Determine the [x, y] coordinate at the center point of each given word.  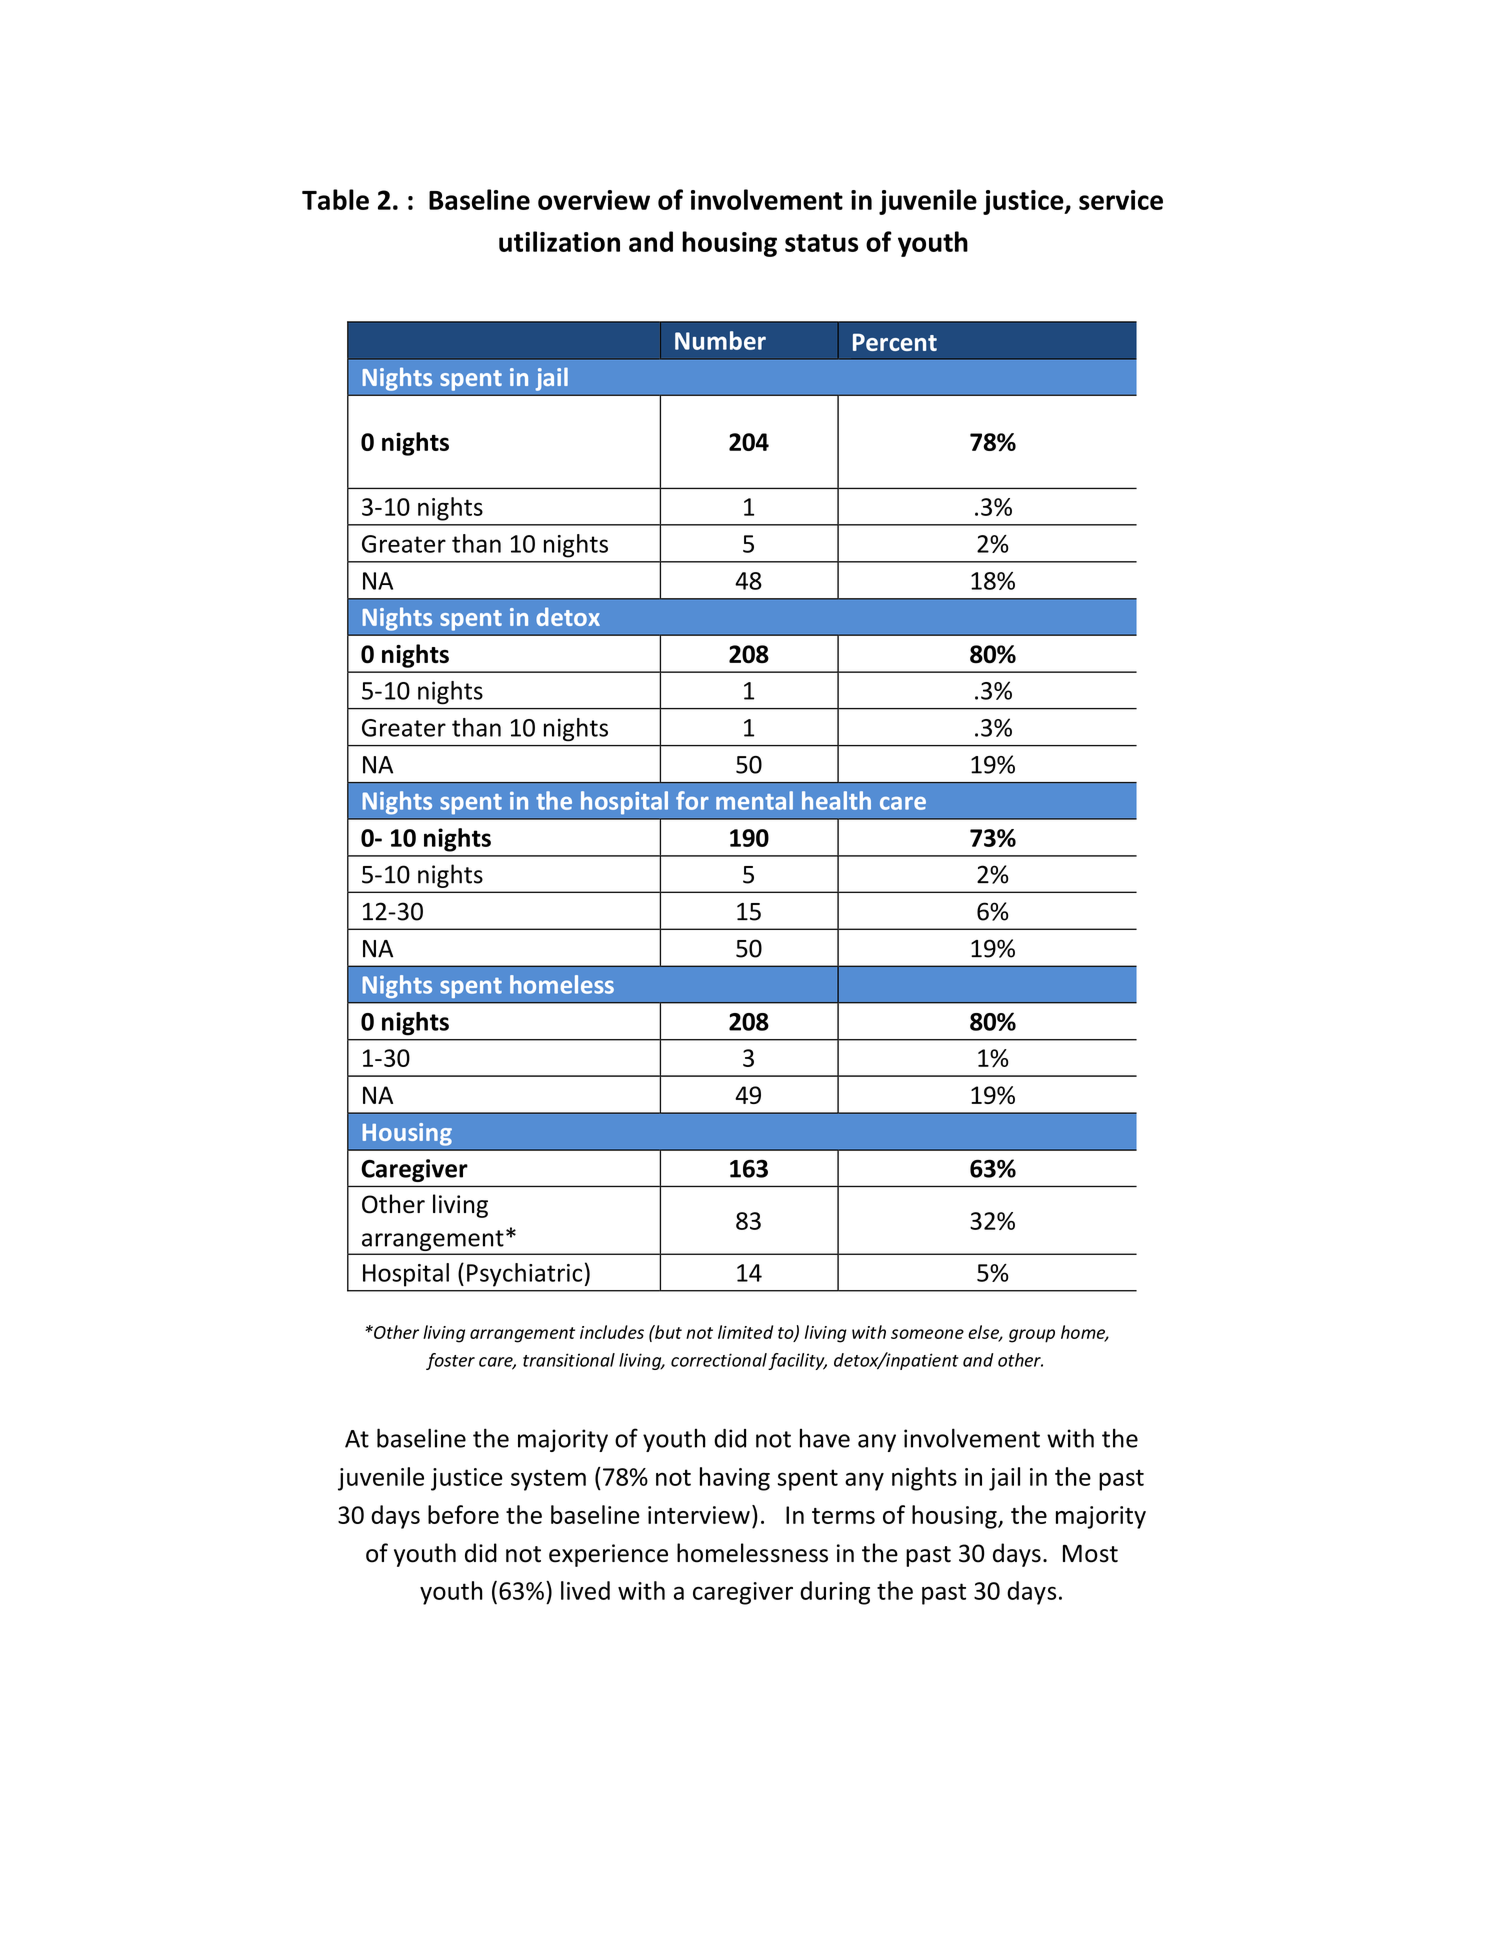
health [836, 800]
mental [754, 800]
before [463, 1514]
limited [745, 1332]
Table [335, 199]
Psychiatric [524, 1275]
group [1032, 1336]
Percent [895, 342]
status [821, 243]
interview [699, 1515]
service [1121, 200]
